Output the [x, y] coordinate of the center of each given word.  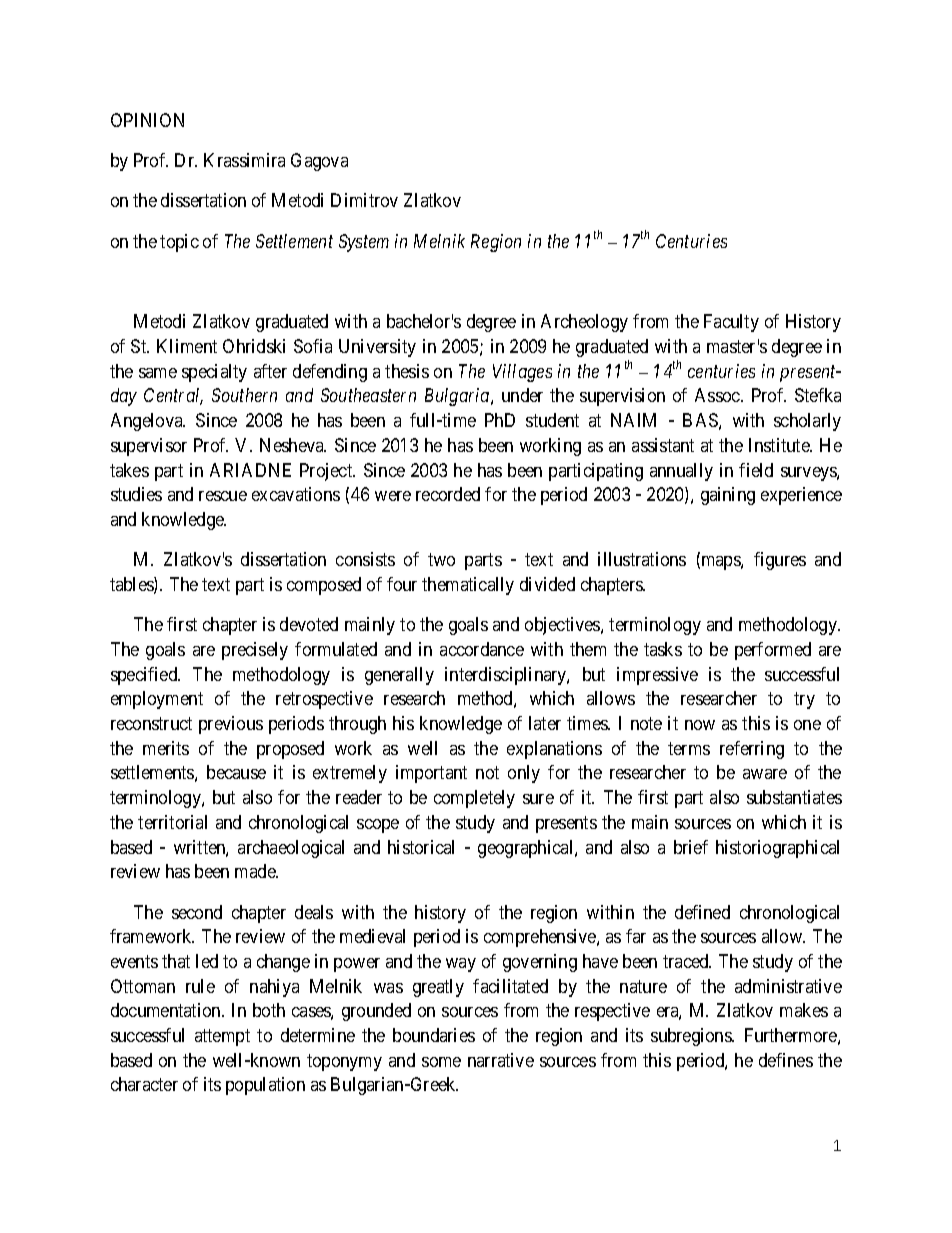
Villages [522, 373]
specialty [214, 373]
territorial [172, 822]
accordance [482, 649]
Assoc [718, 395]
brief [691, 847]
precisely [255, 651]
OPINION [147, 120]
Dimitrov [364, 200]
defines [786, 1060]
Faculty [731, 323]
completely [474, 799]
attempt [222, 1037]
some [441, 1062]
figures [780, 561]
